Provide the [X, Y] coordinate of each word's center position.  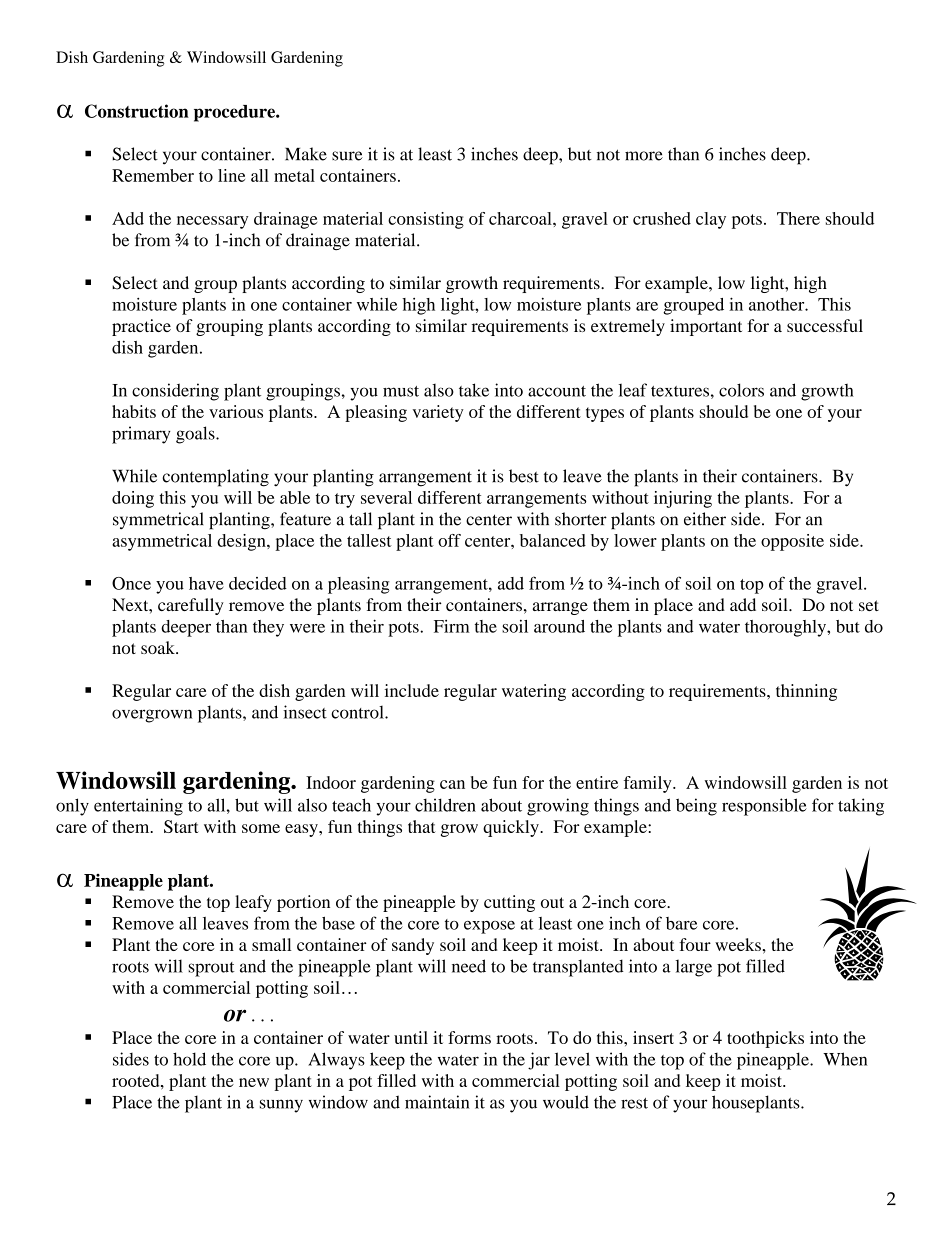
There [798, 218]
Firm [452, 626]
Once [131, 583]
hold [189, 1059]
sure [347, 156]
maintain [437, 1102]
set [869, 605]
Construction [137, 111]
